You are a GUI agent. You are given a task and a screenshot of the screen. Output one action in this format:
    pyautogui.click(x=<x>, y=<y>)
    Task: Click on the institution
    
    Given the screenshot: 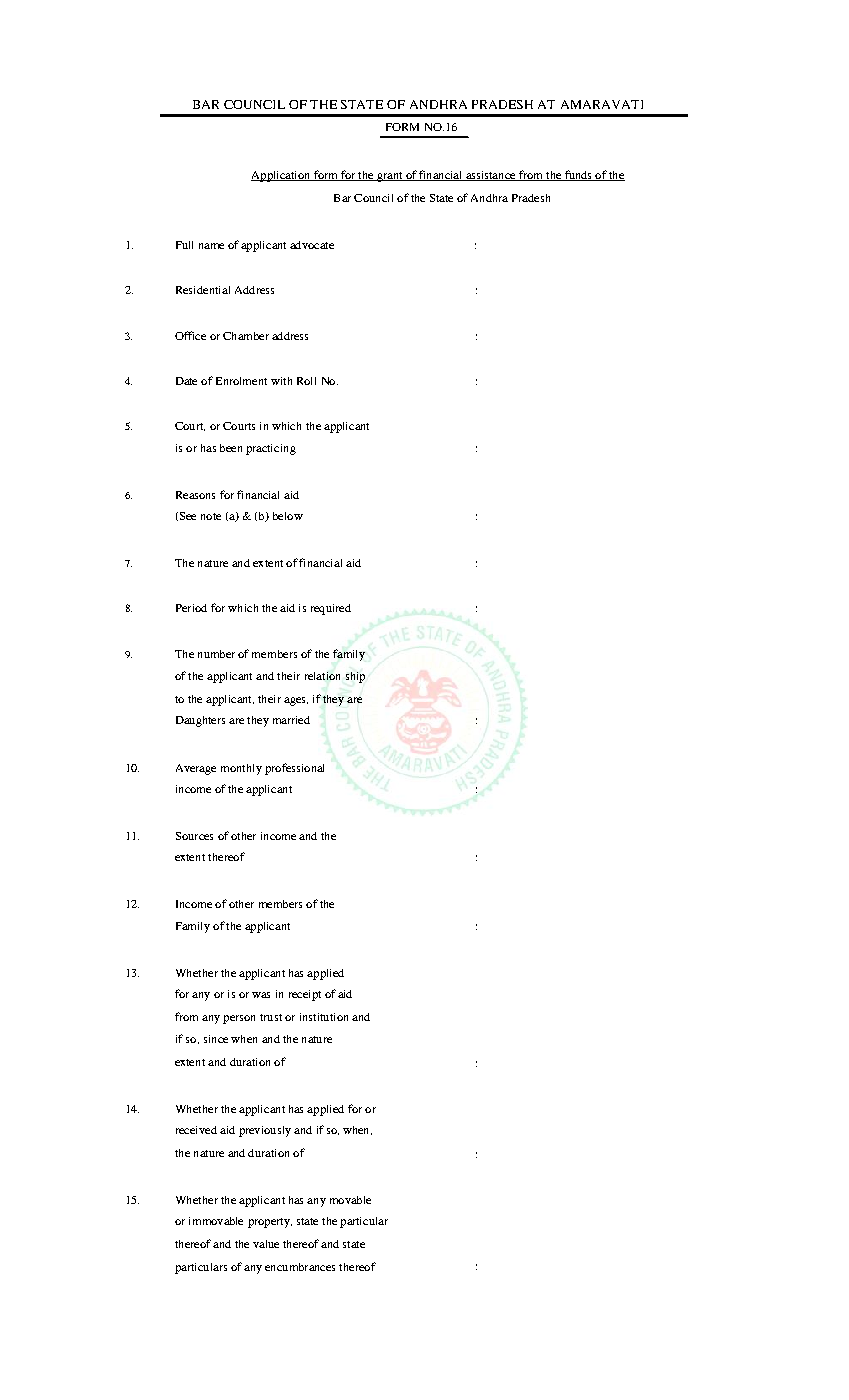 What is the action you would take?
    pyautogui.click(x=324, y=1017)
